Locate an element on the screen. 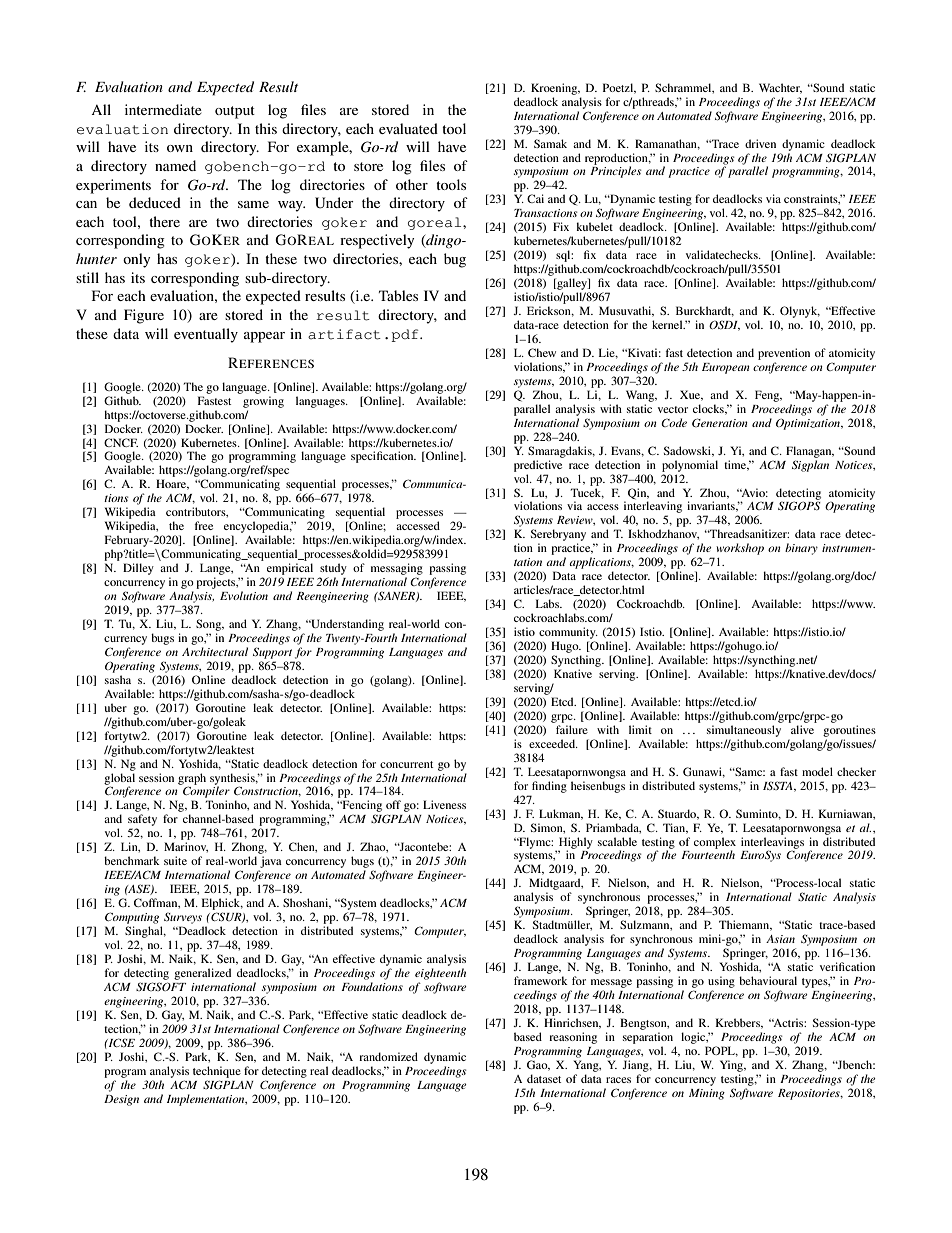 Image resolution: width=952 pixels, height=1233 pixels. Flanagan is located at coordinates (810, 452).
